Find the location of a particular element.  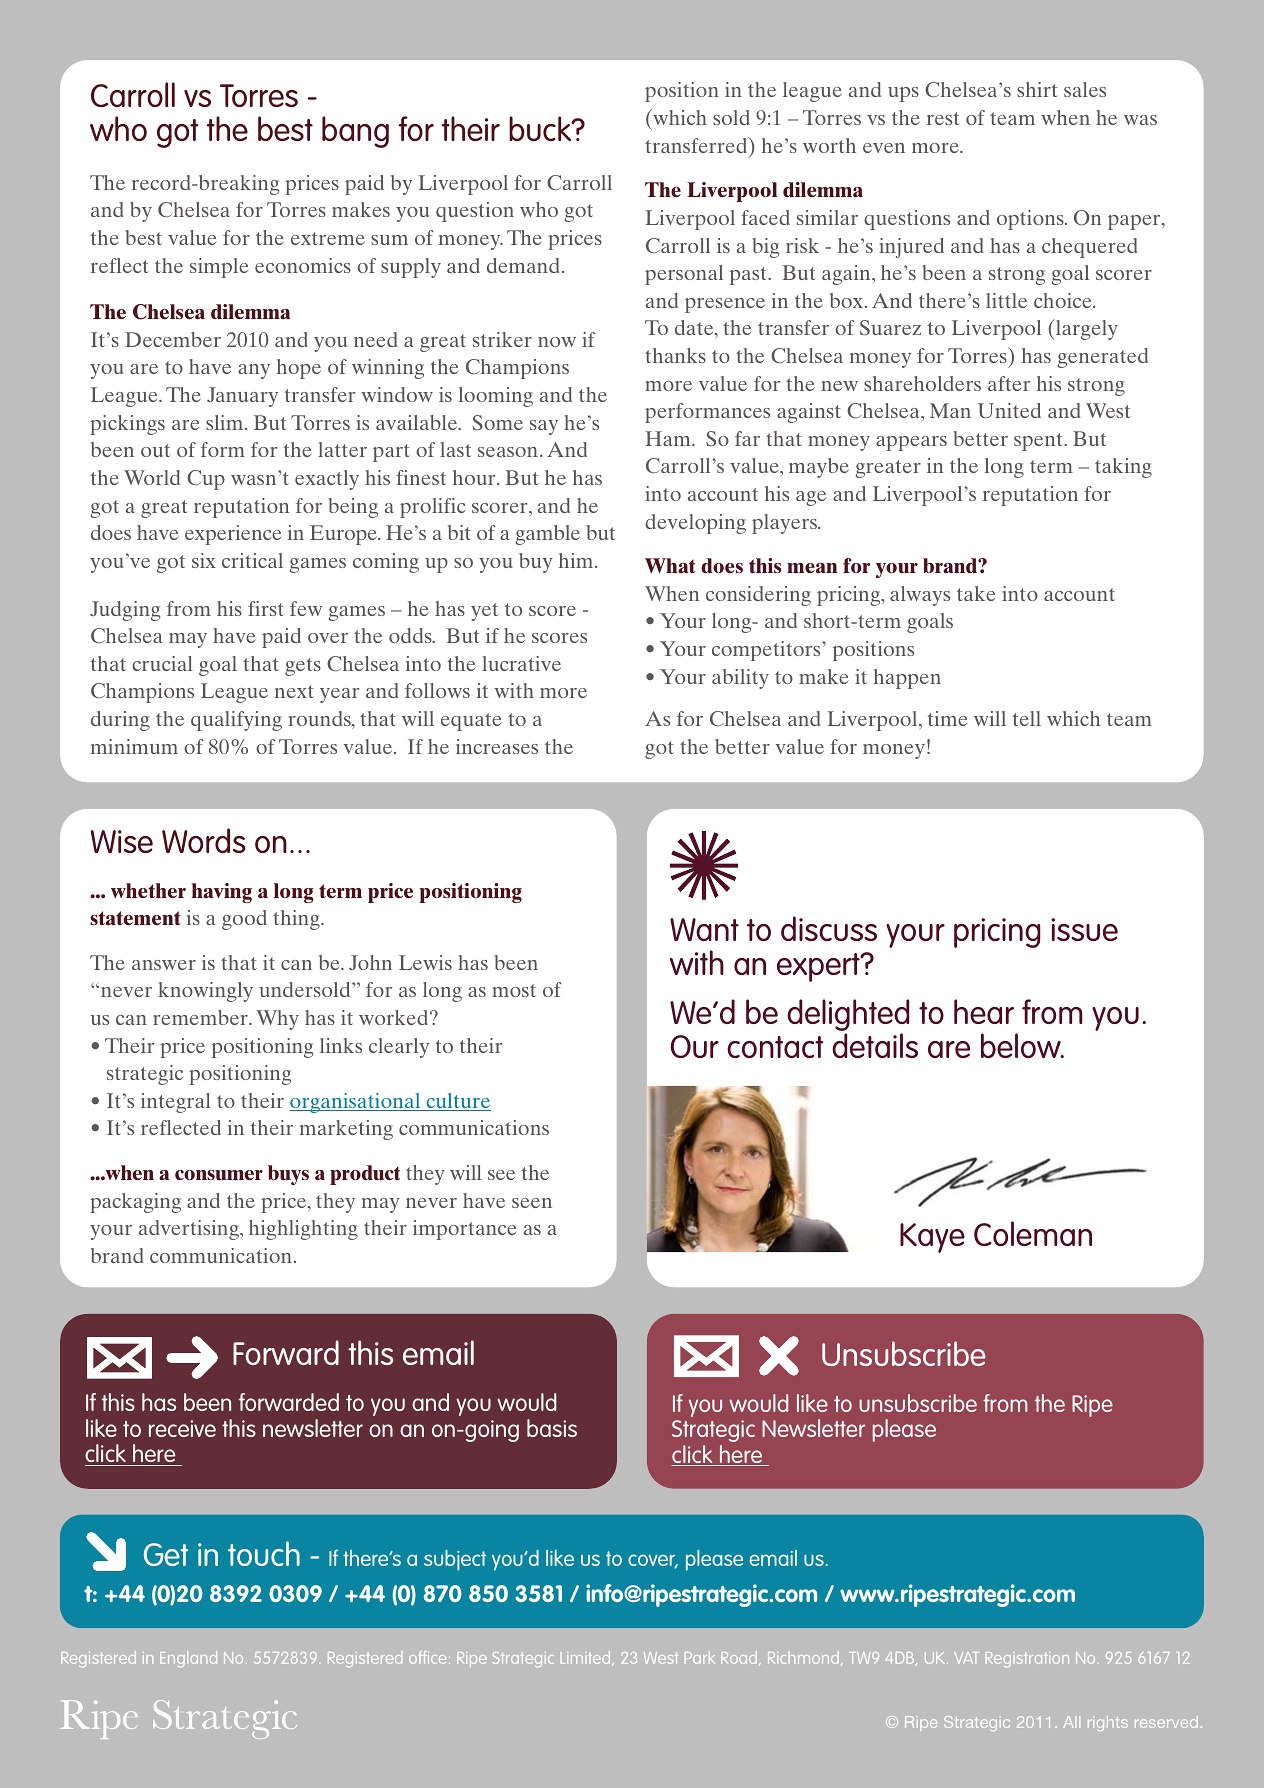

developing is located at coordinates (695, 524).
